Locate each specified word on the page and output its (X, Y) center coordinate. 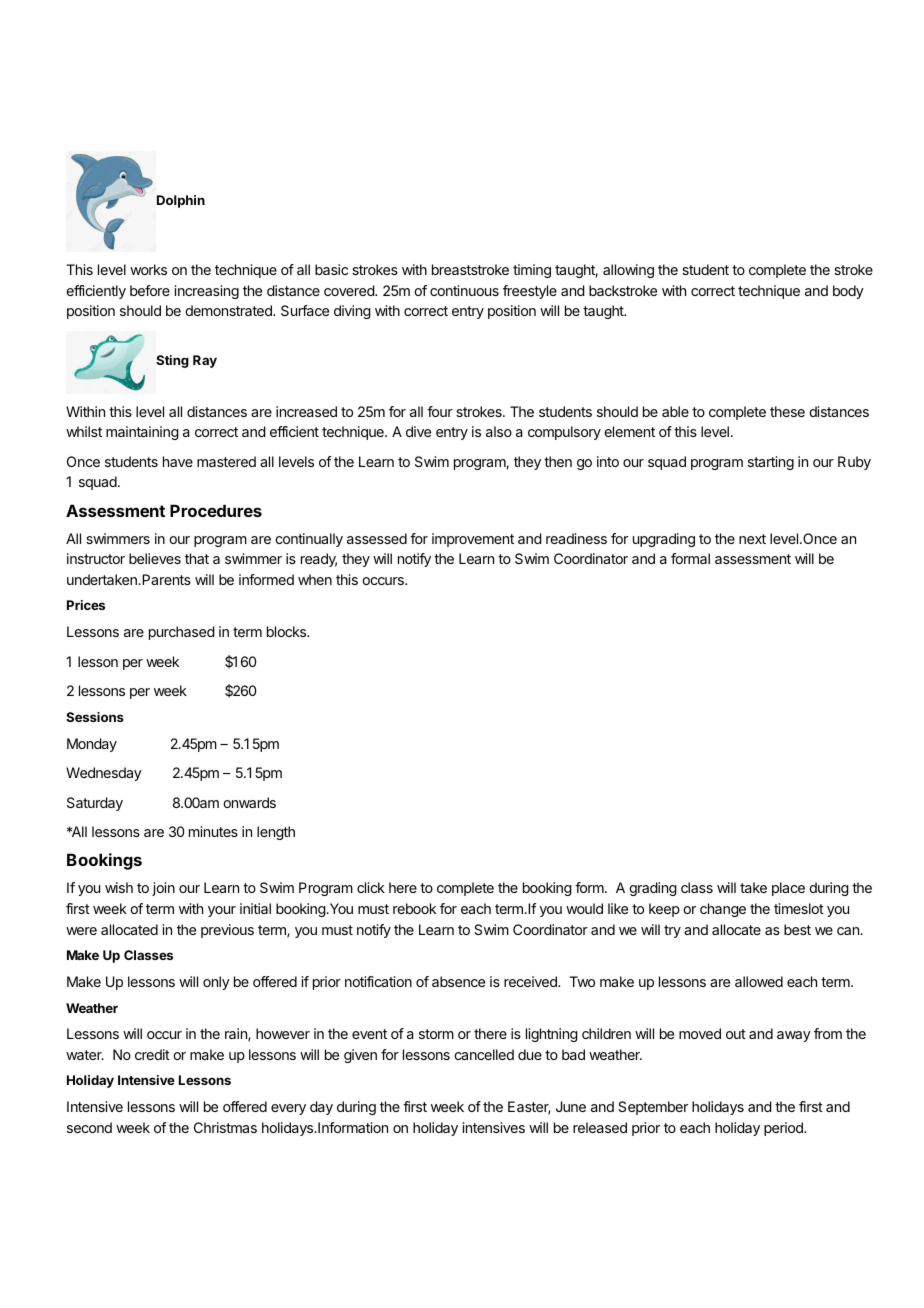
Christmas (225, 1127)
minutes (213, 831)
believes (155, 558)
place (788, 889)
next (752, 539)
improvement (473, 540)
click (371, 887)
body (848, 292)
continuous (464, 290)
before (150, 290)
